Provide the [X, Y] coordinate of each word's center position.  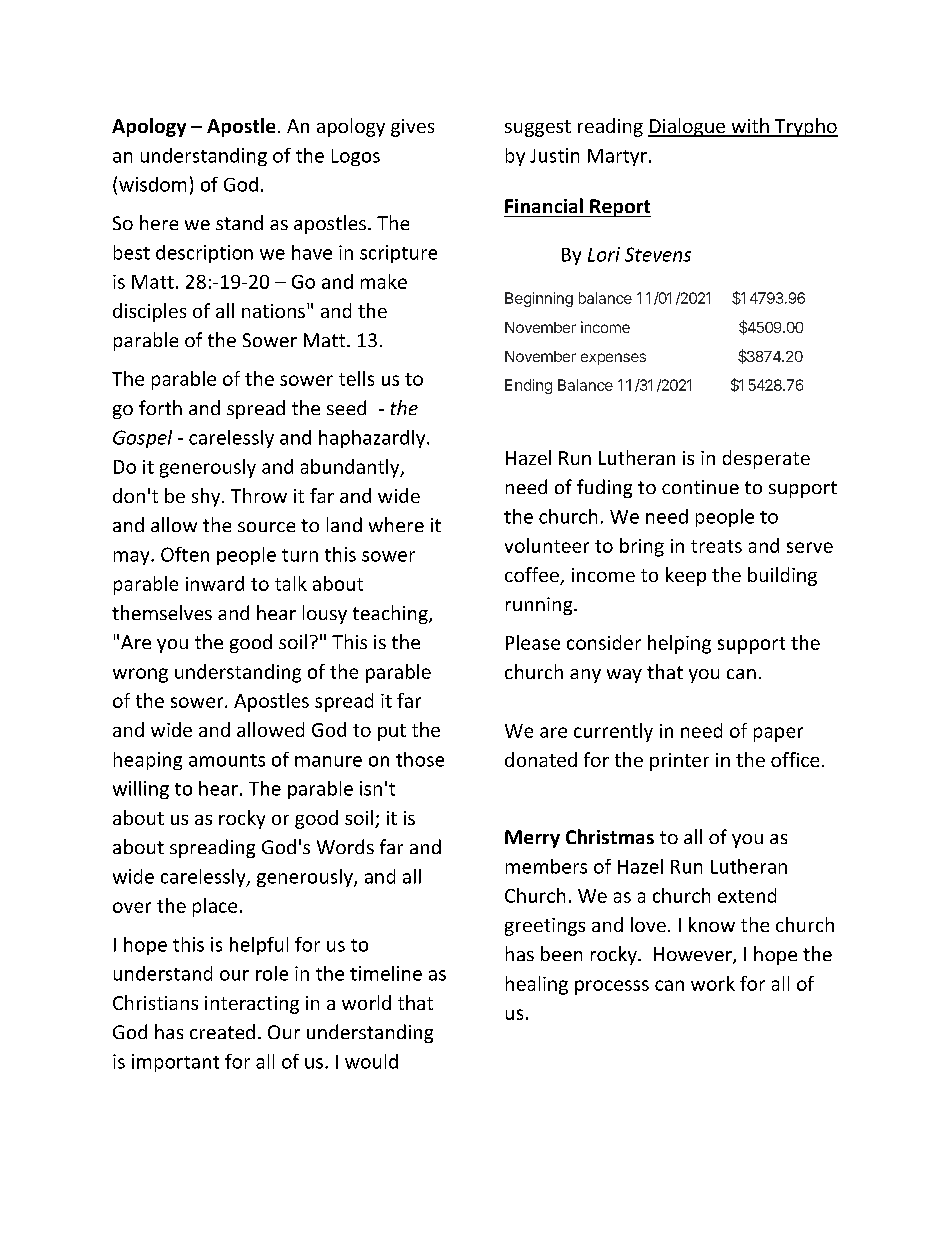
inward [215, 583]
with [750, 127]
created [222, 1031]
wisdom [152, 184]
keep [686, 576]
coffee [533, 576]
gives [412, 128]
